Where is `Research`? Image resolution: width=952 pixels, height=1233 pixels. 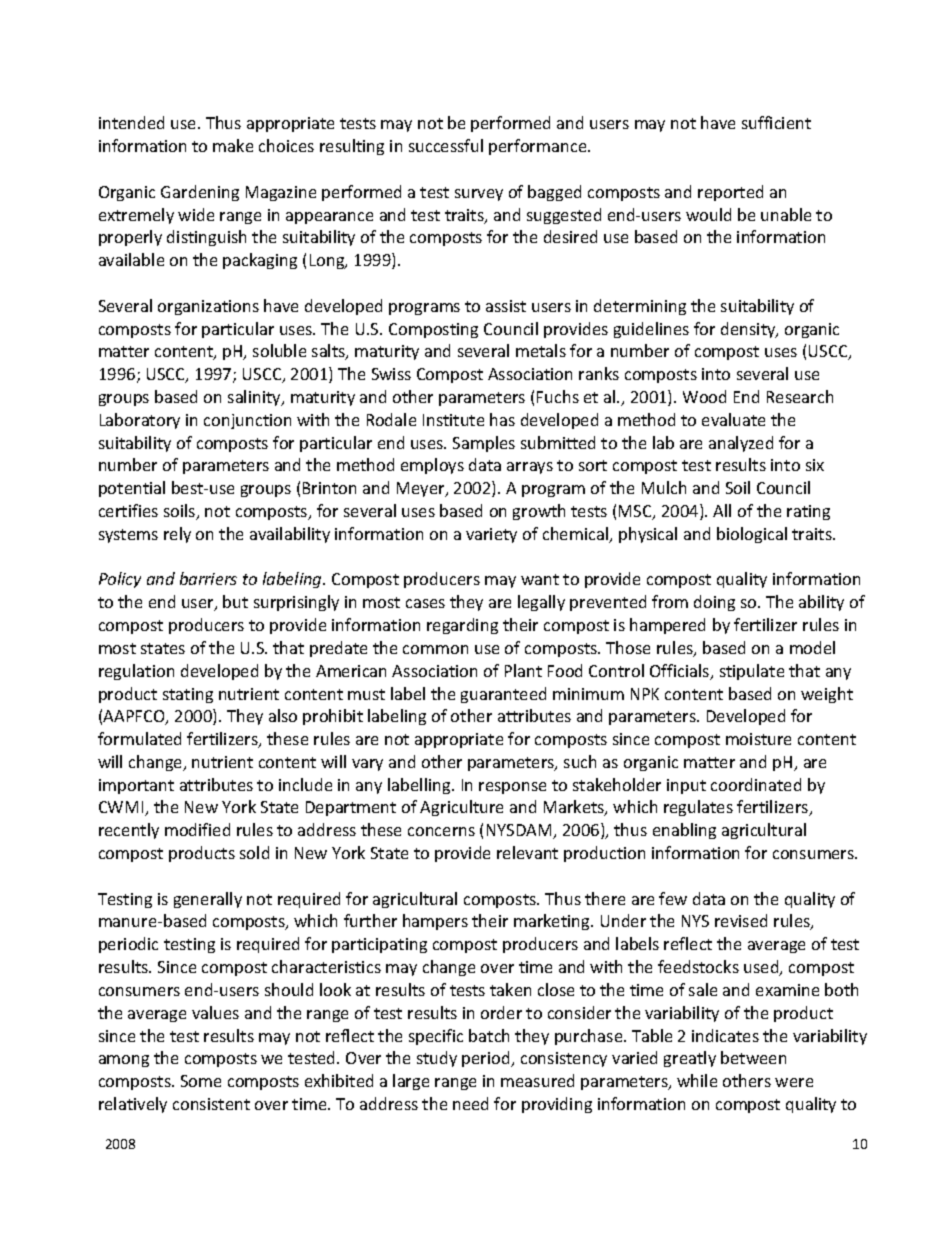
Research is located at coordinates (800, 396).
